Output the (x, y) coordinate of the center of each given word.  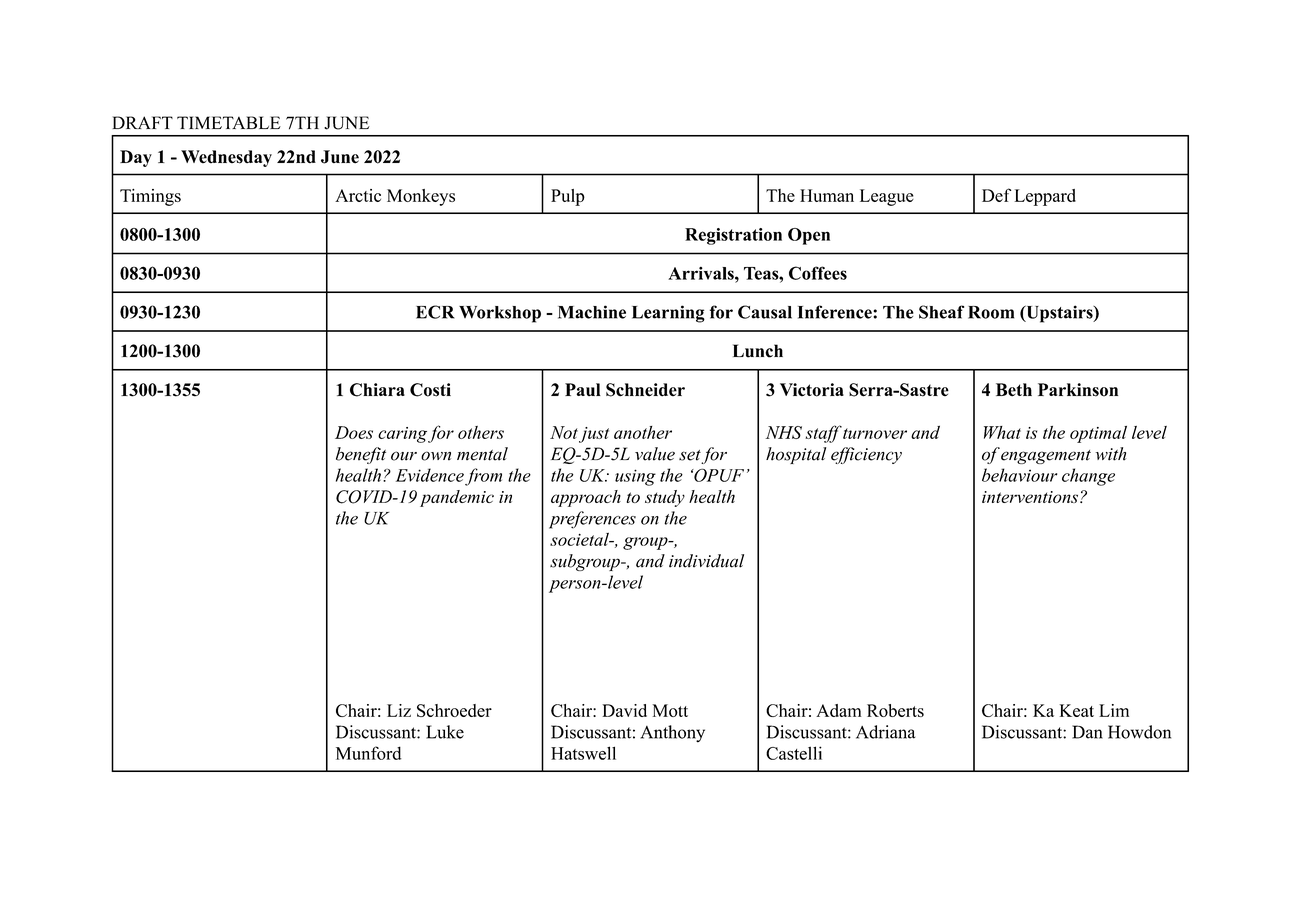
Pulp (568, 197)
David (624, 710)
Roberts (895, 710)
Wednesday (226, 158)
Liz (399, 710)
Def (996, 195)
